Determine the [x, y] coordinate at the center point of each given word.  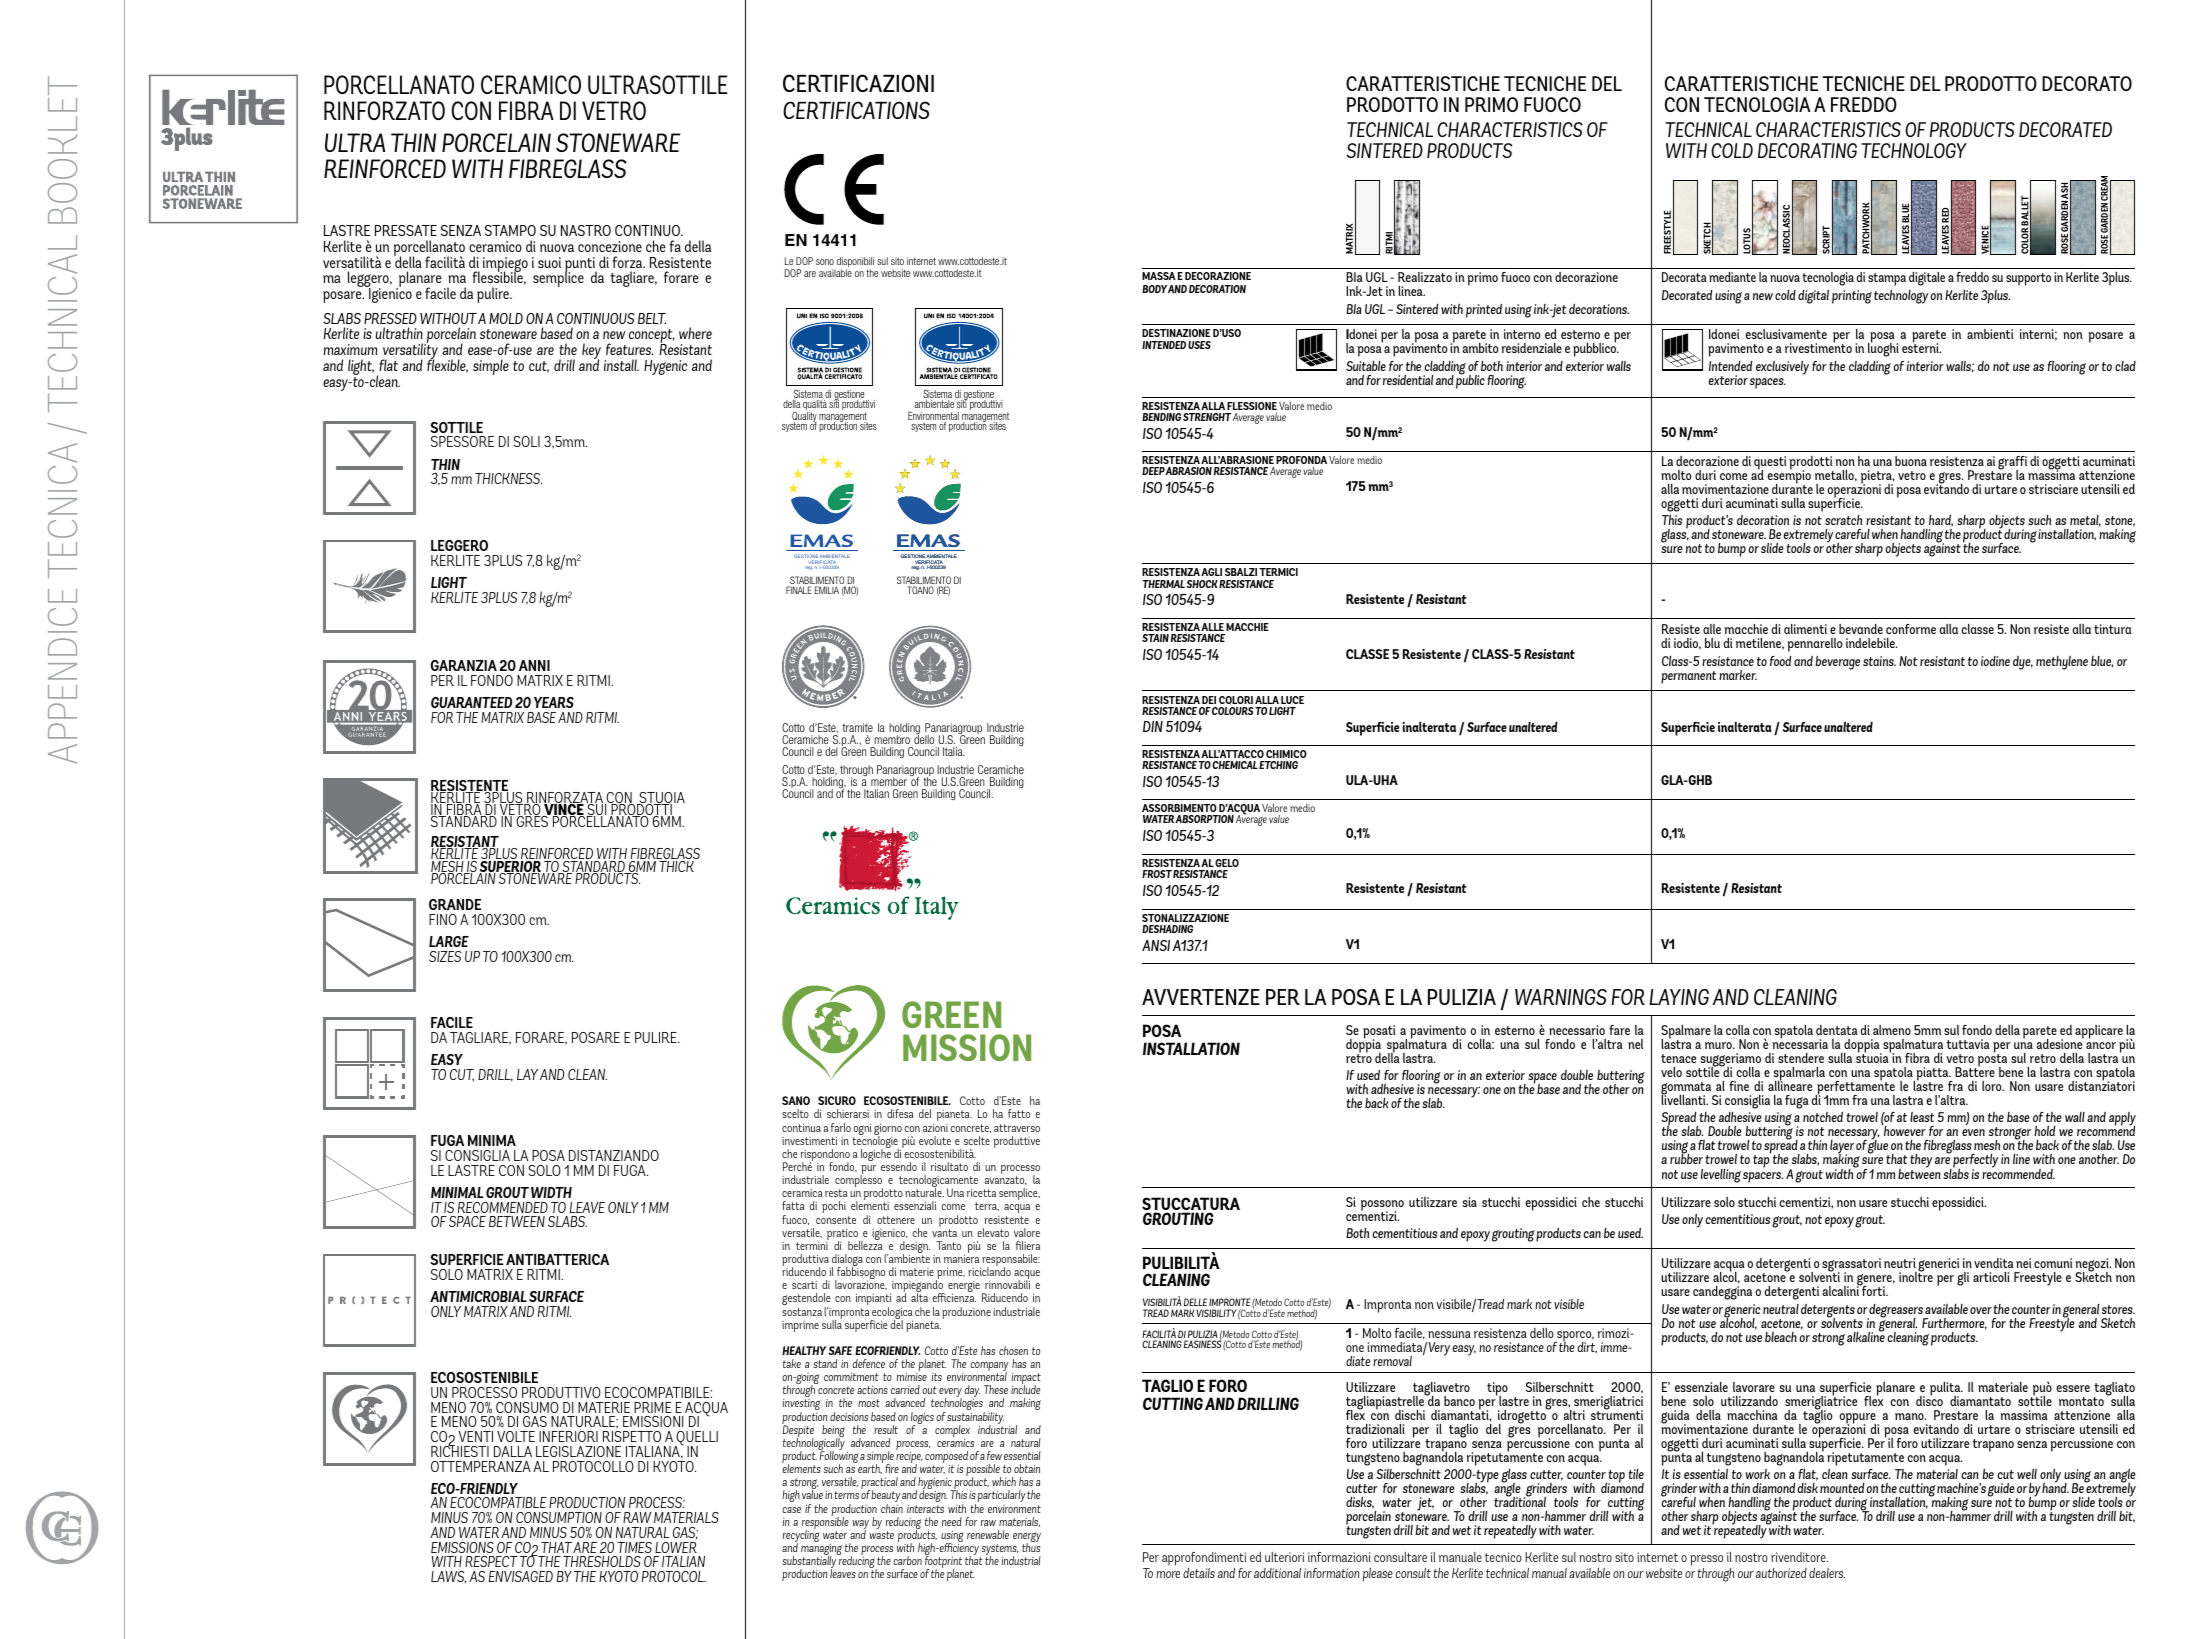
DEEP [1154, 471]
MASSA [1158, 276]
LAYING [1679, 997]
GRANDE [455, 904]
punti [581, 265]
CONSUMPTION [559, 1517]
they [1921, 1162]
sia [1470, 1202]
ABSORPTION [1204, 819]
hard [1941, 521]
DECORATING [1807, 150]
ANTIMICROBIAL [478, 1296]
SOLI [527, 441]
